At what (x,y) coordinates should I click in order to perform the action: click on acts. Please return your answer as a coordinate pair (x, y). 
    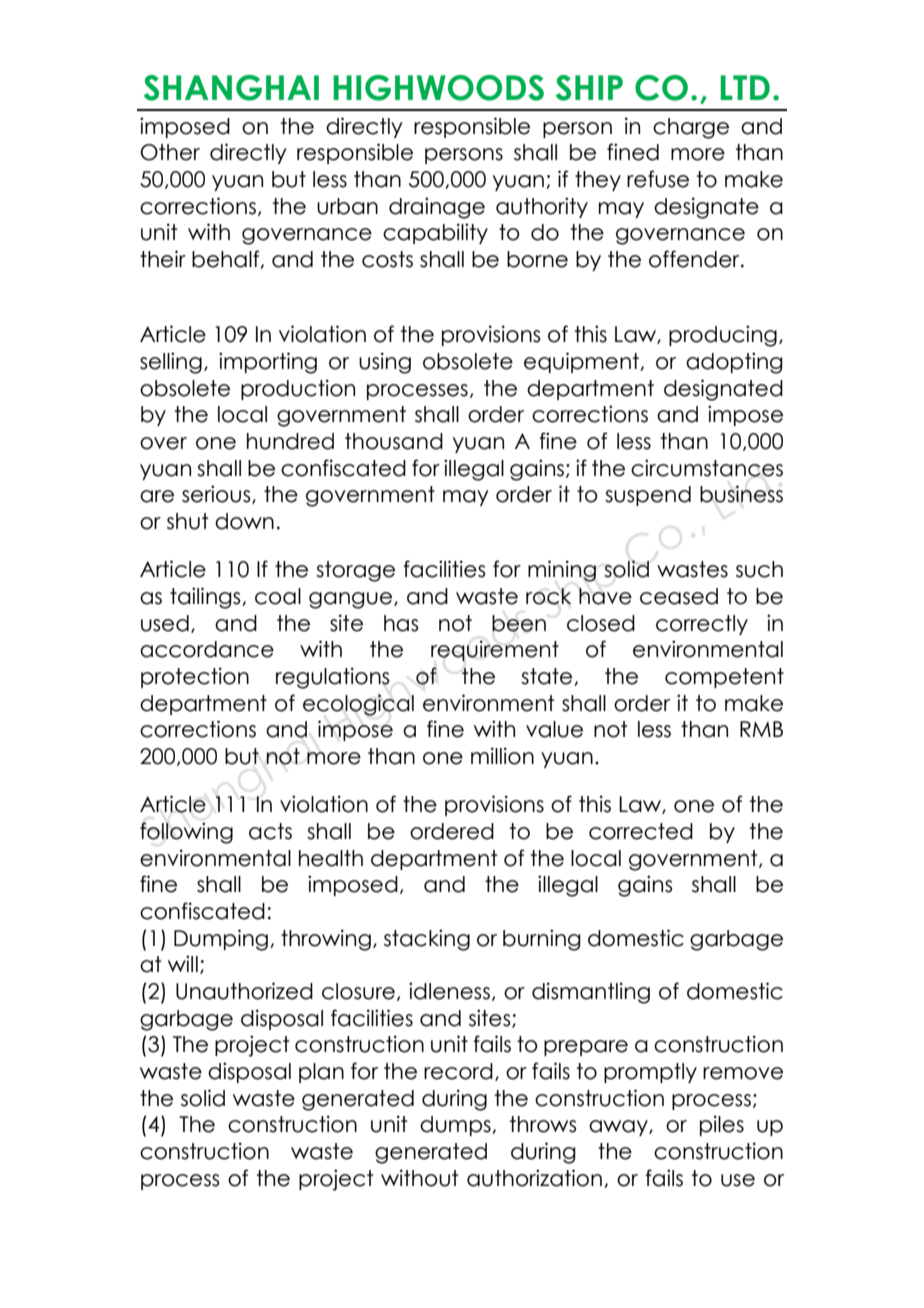
    Looking at the image, I should click on (270, 831).
